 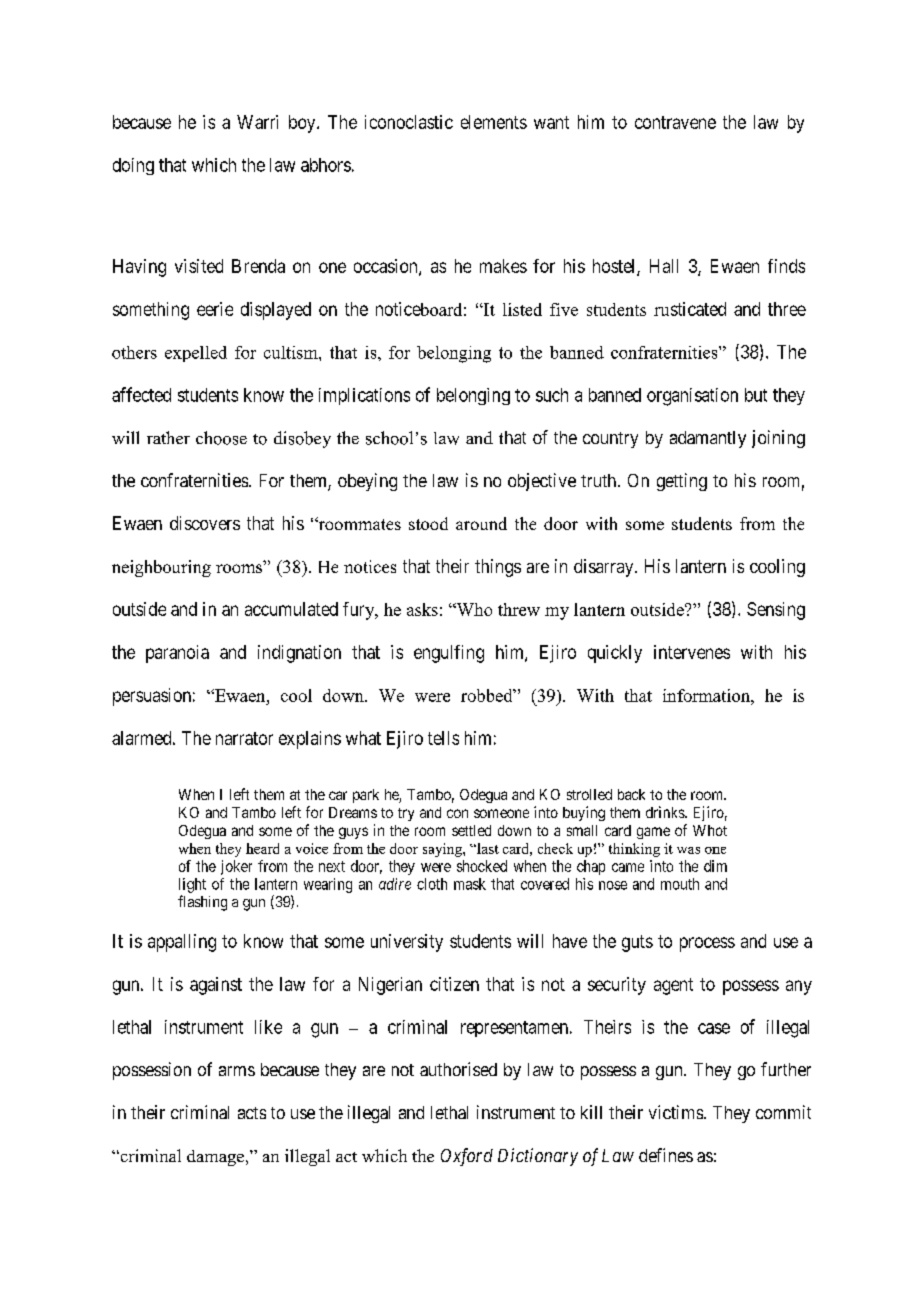 What do you see at coordinates (449, 654) in the screenshot?
I see `engulfing` at bounding box center [449, 654].
